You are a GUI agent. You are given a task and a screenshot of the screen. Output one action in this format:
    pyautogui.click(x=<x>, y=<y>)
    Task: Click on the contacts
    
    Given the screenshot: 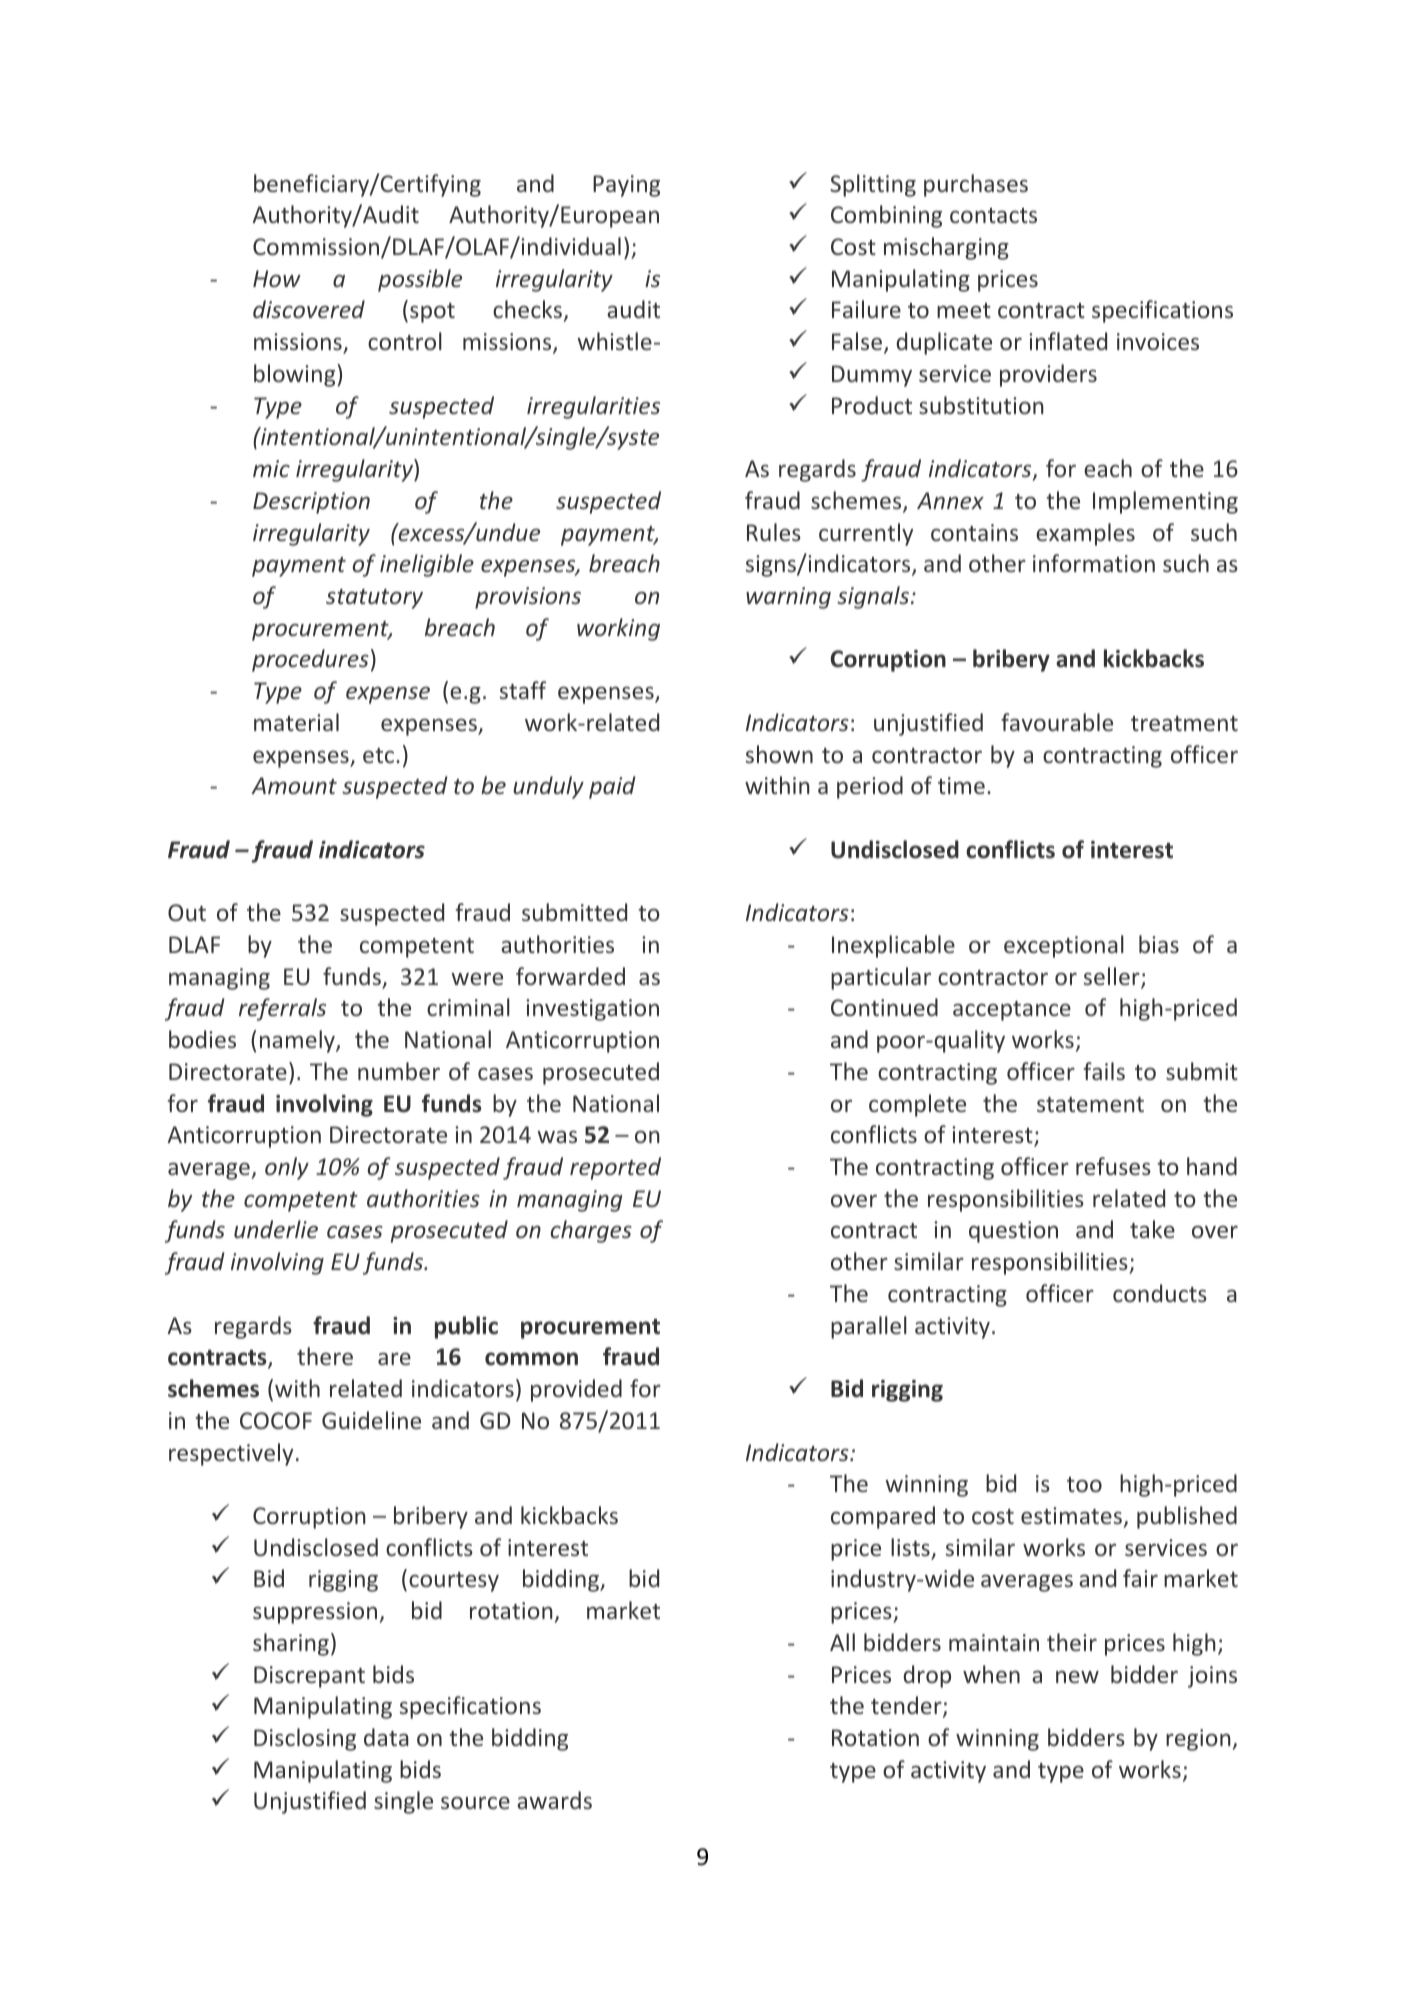 What is the action you would take?
    pyautogui.click(x=993, y=215)
